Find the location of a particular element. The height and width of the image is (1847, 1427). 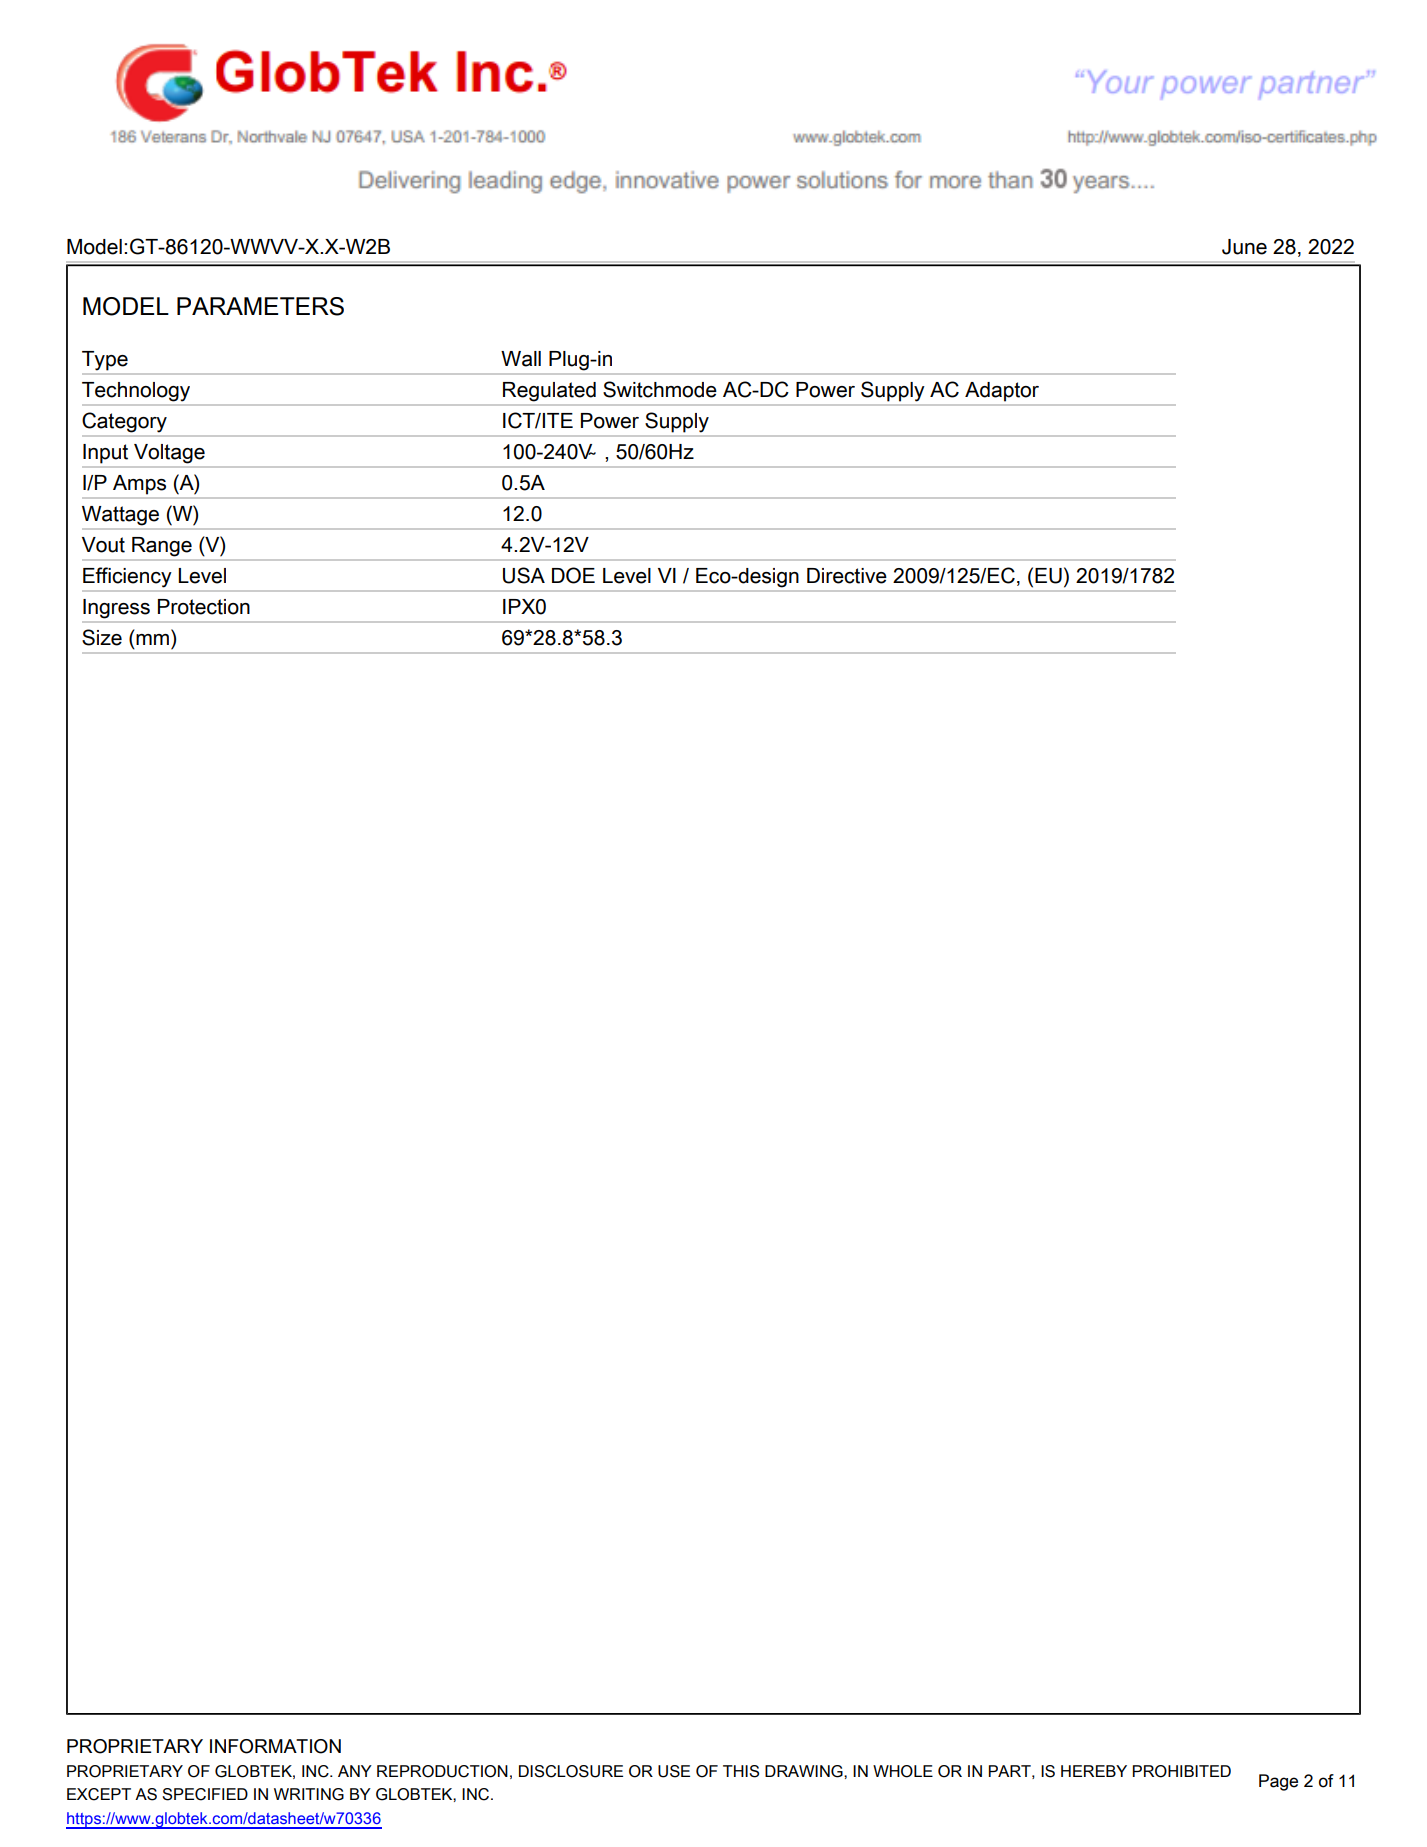

USE is located at coordinates (674, 1771).
